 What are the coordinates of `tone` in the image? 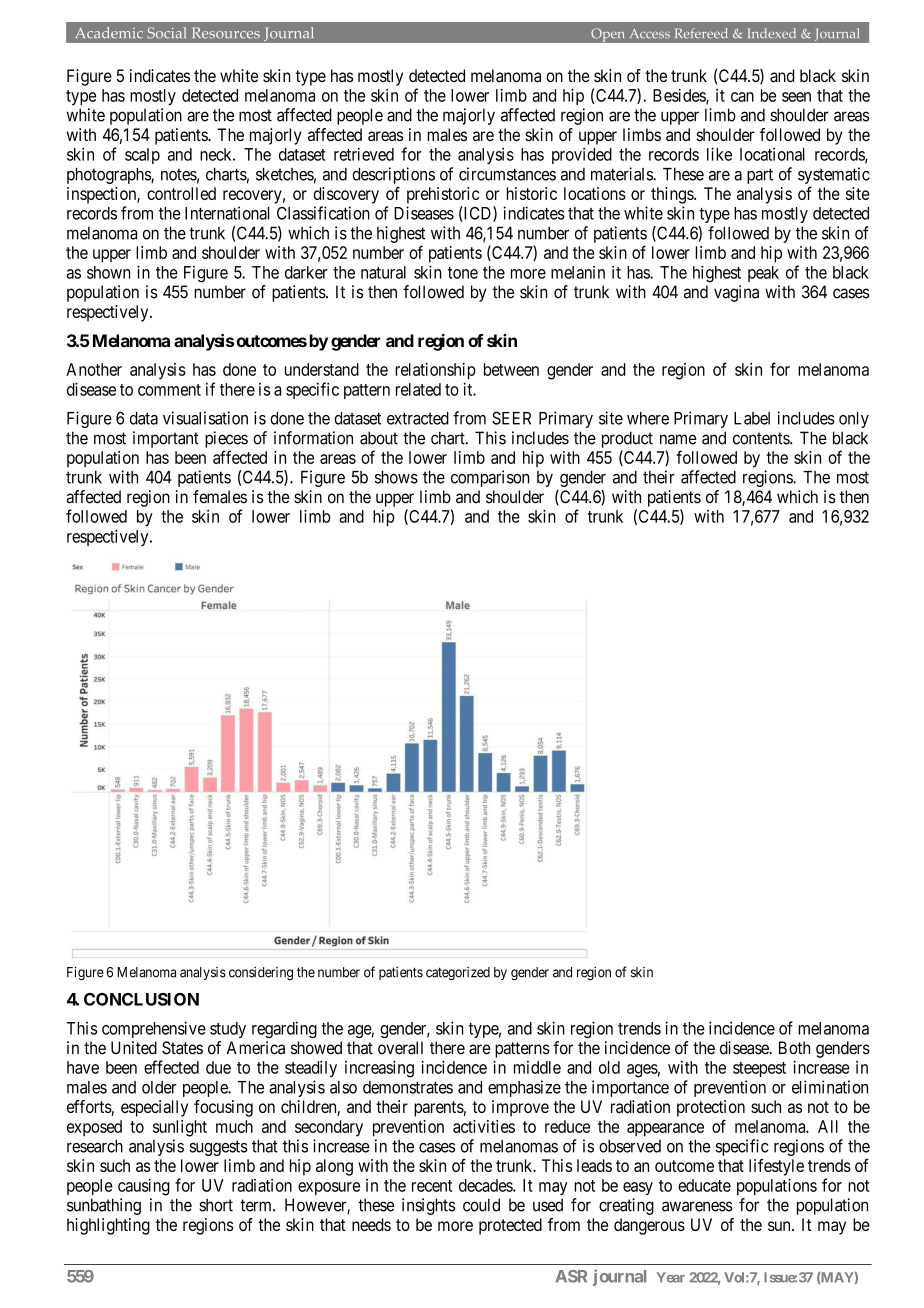 It's located at (463, 273).
